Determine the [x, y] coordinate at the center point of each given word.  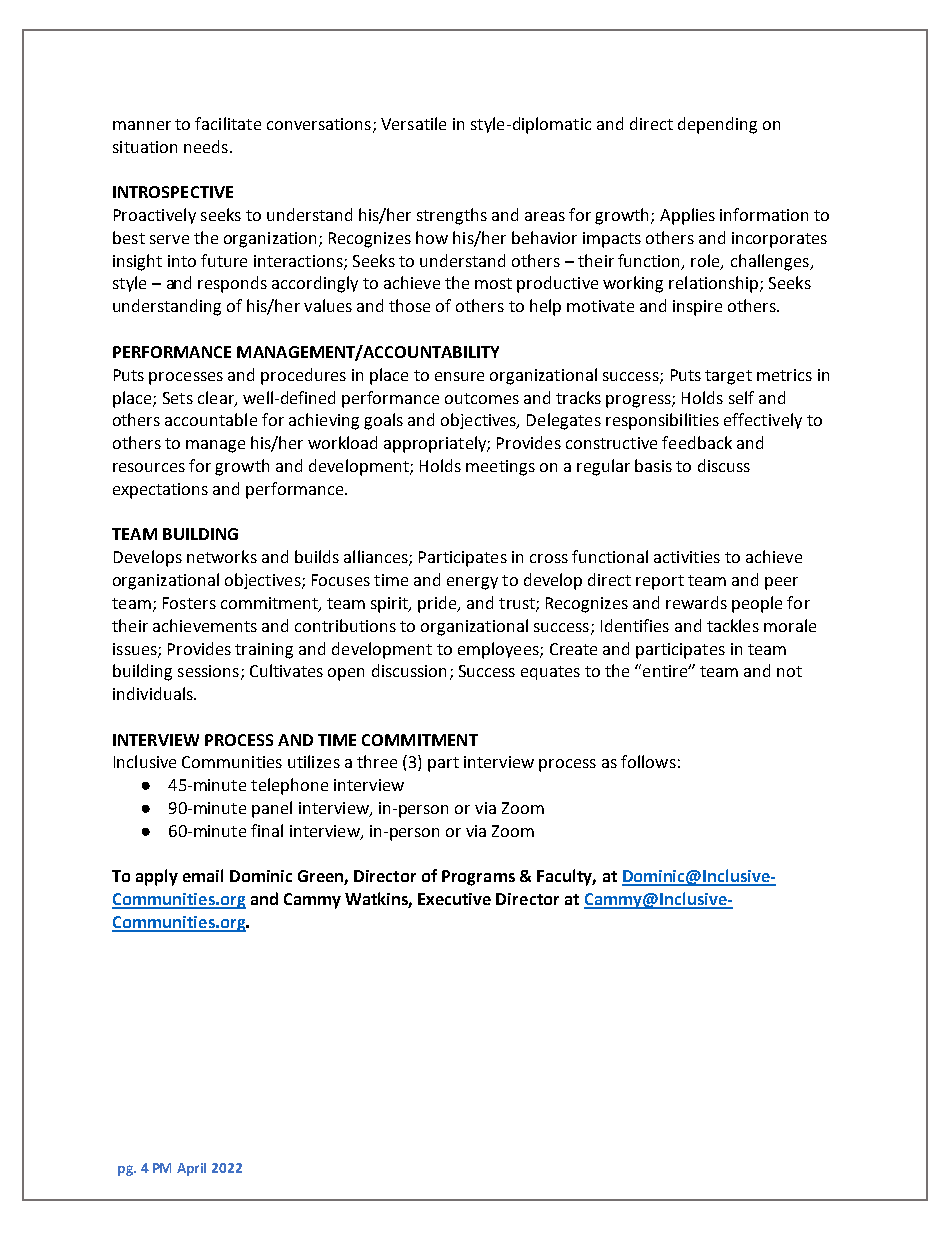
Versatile [413, 123]
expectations [160, 491]
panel [272, 809]
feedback [697, 442]
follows [648, 761]
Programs [478, 878]
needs [206, 146]
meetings [500, 468]
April [191, 1169]
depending [717, 125]
